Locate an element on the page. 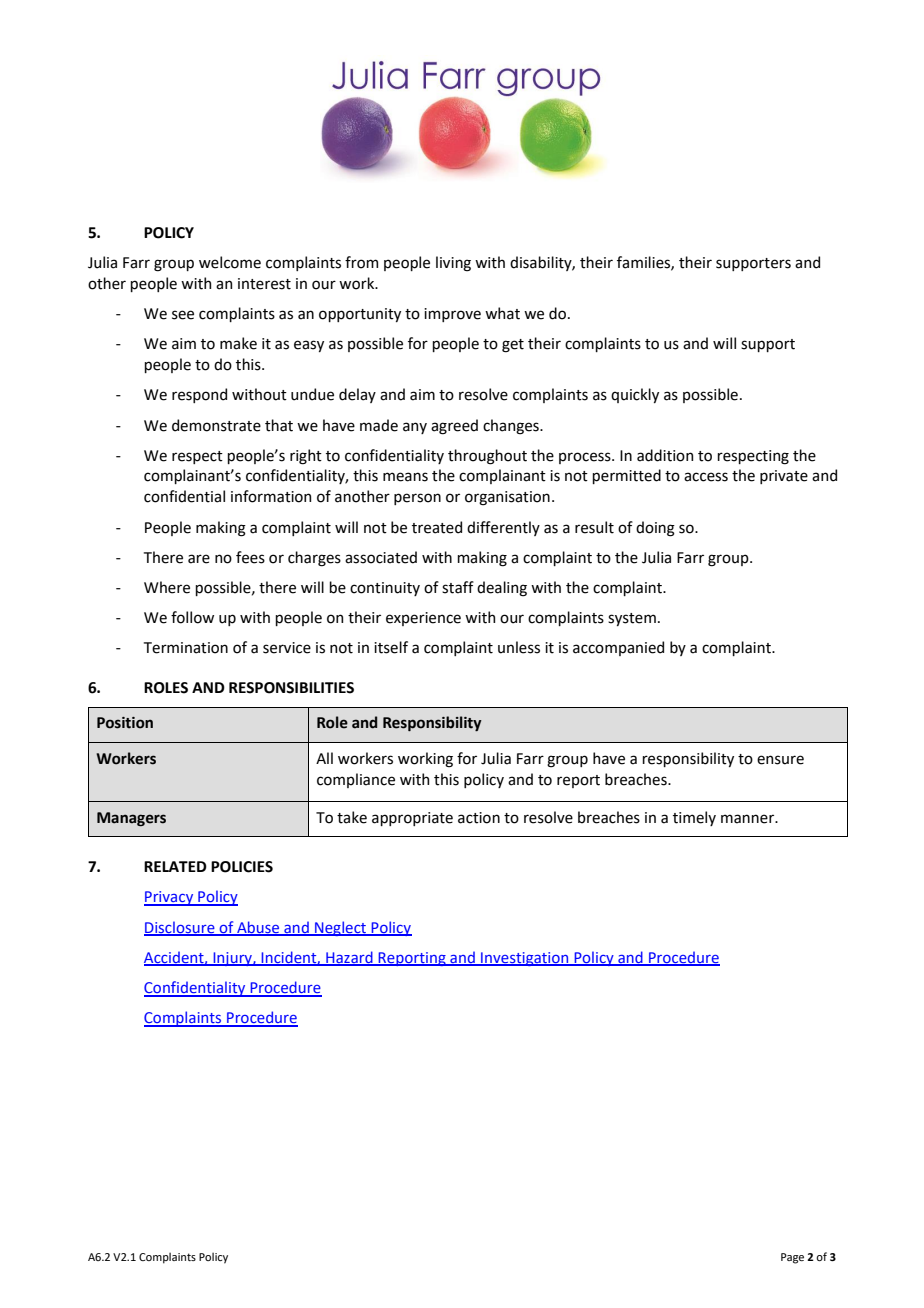  improve is located at coordinates (452, 315).
